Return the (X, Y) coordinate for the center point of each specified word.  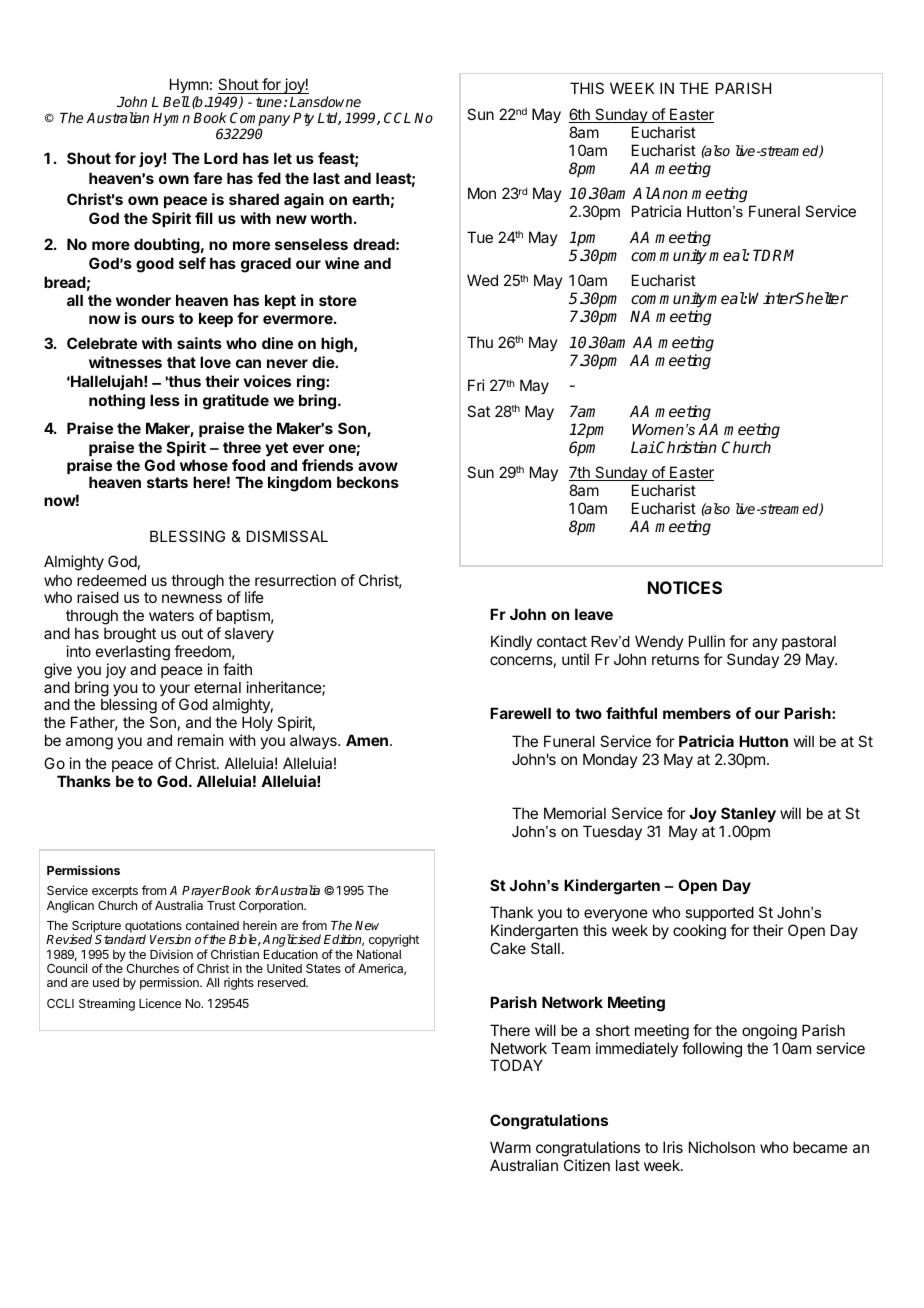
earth (370, 199)
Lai (643, 447)
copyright (394, 942)
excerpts (115, 892)
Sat (478, 411)
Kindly (511, 642)
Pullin (707, 641)
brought (130, 635)
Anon (669, 193)
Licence (160, 1003)
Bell (176, 101)
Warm (510, 1147)
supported (719, 913)
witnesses (125, 362)
